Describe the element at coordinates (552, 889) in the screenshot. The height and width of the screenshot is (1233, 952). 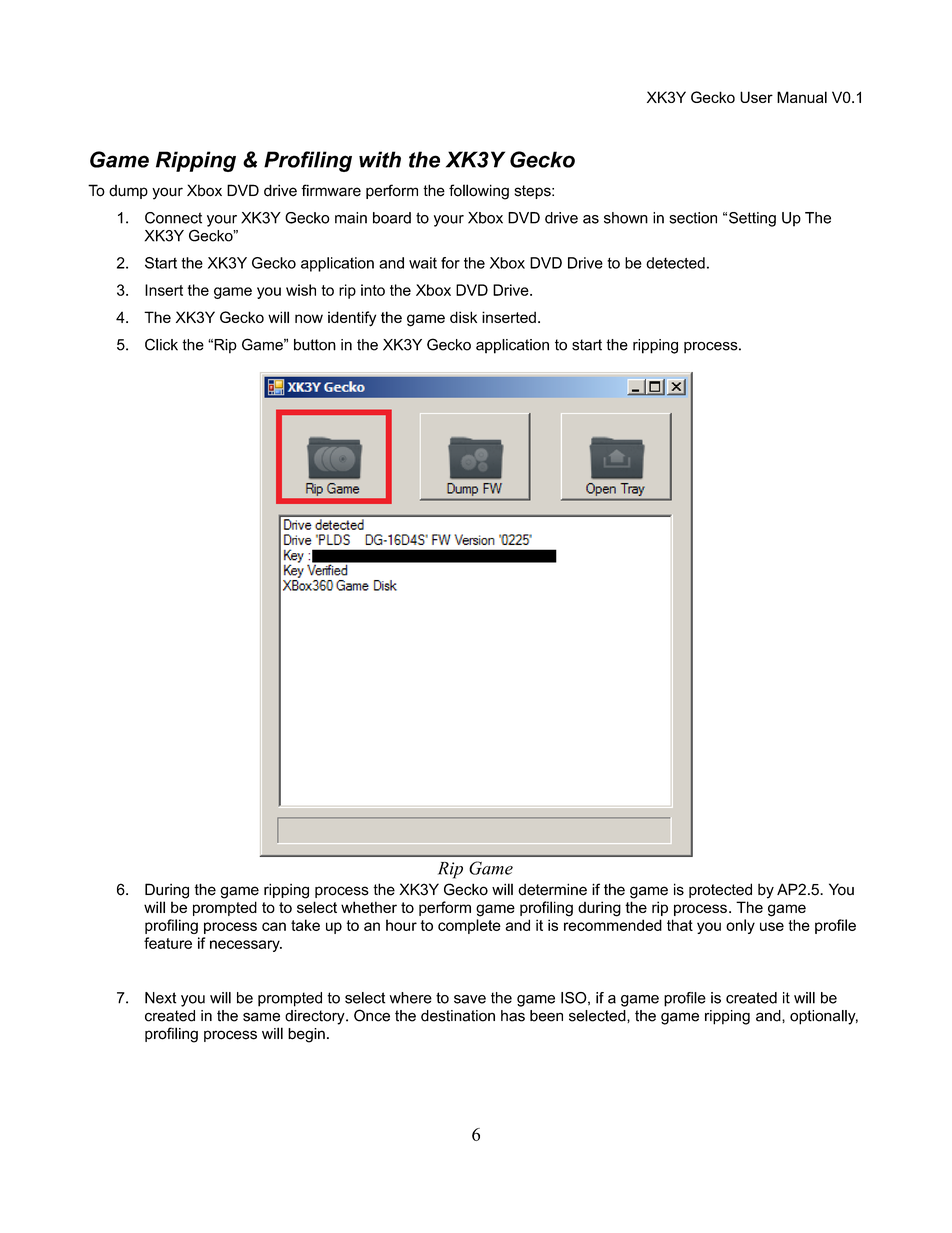
I see `determine` at that location.
